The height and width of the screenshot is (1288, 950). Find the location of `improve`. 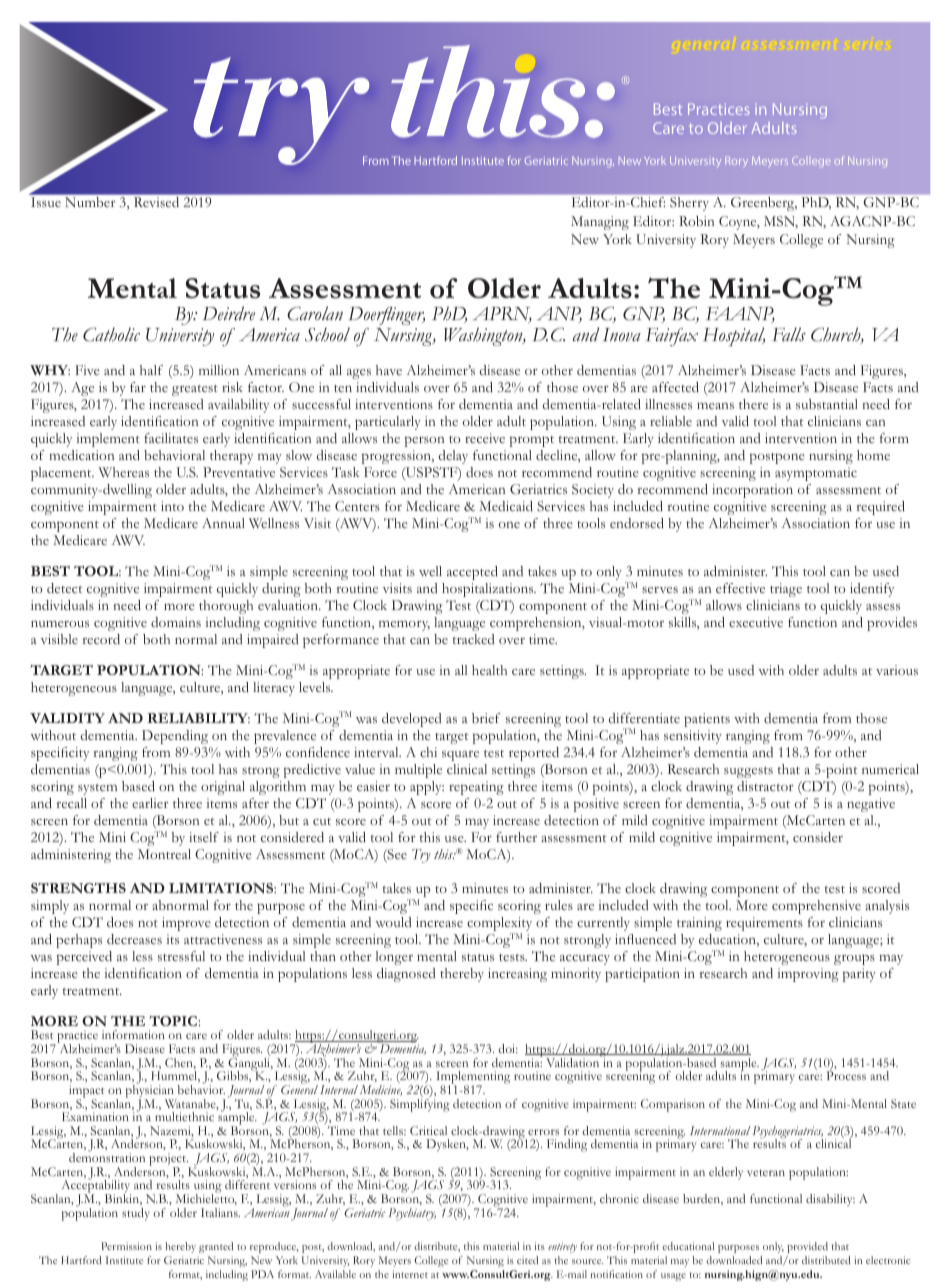

improve is located at coordinates (186, 924).
